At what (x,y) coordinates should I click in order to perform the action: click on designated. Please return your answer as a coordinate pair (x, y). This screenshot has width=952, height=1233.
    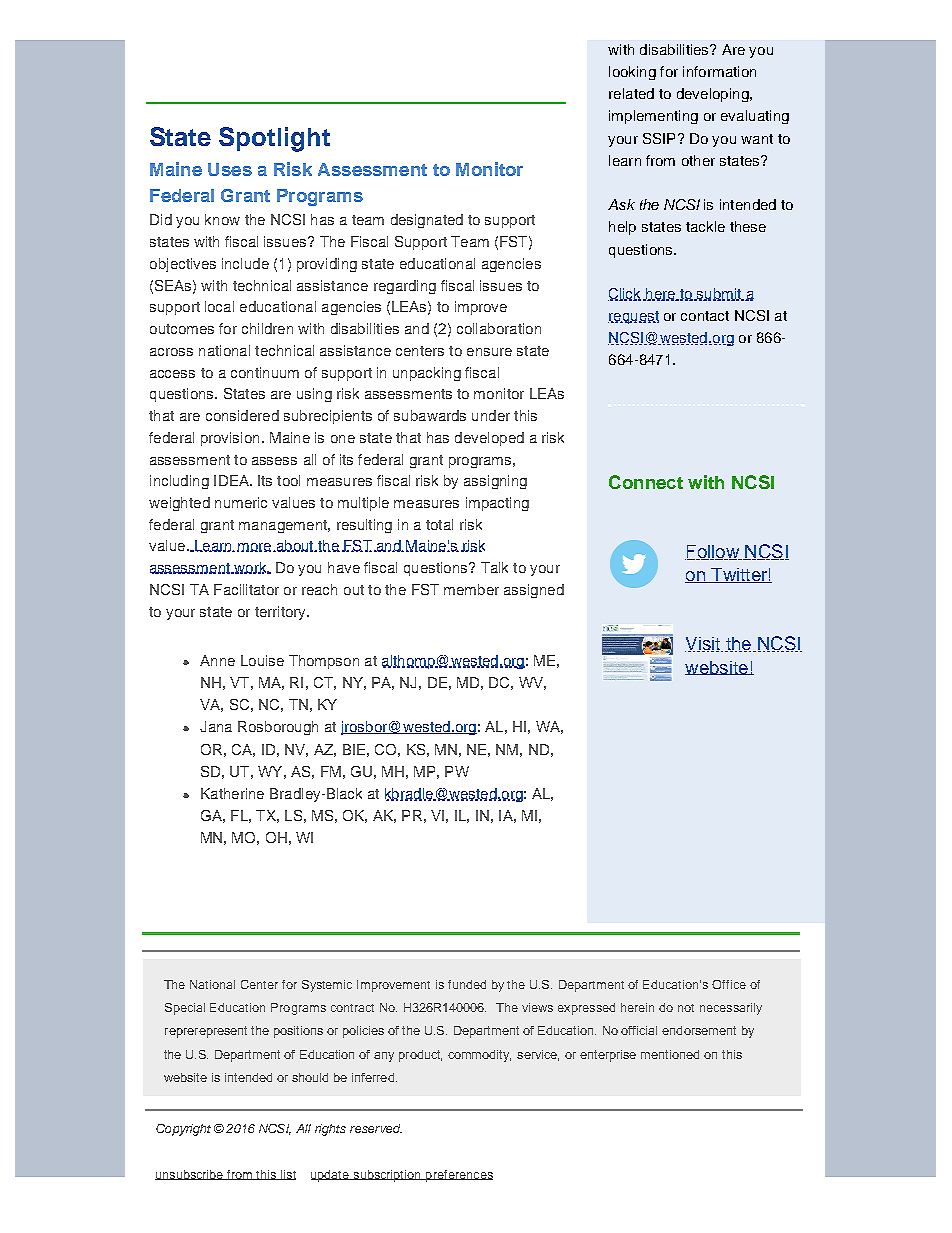
    Looking at the image, I should click on (427, 221).
